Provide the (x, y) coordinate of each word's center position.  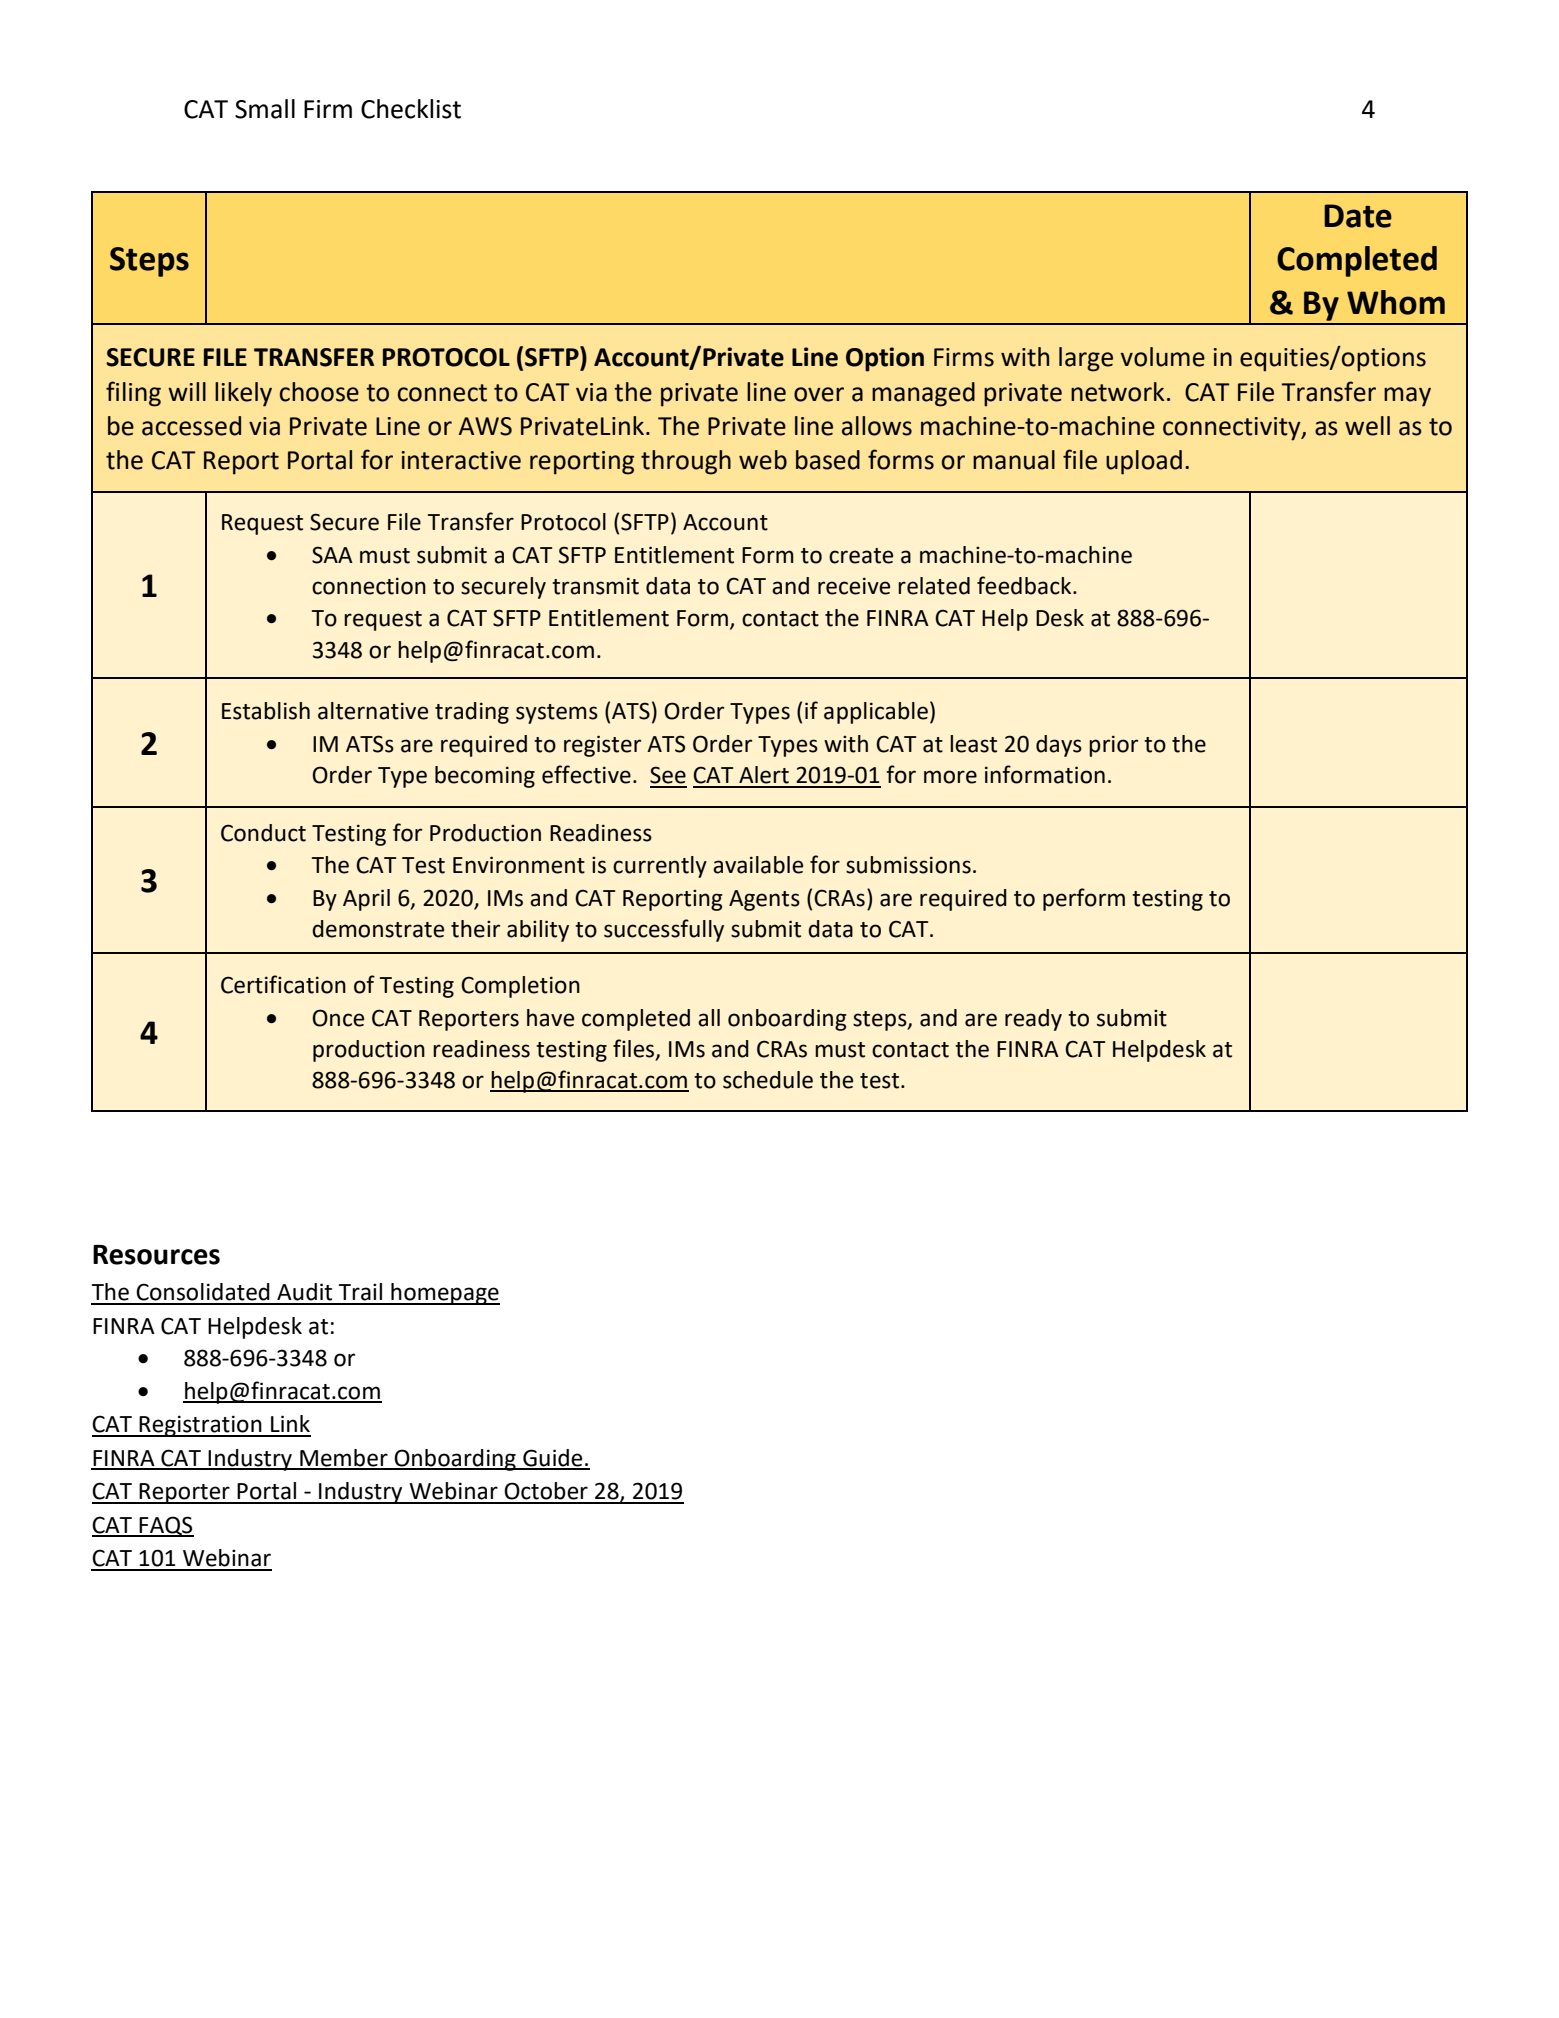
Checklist (411, 109)
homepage (444, 1294)
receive (854, 586)
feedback (1025, 585)
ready (1033, 1020)
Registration (201, 1426)
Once (338, 1018)
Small (265, 109)
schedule (768, 1080)
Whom (1396, 302)
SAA (332, 555)
